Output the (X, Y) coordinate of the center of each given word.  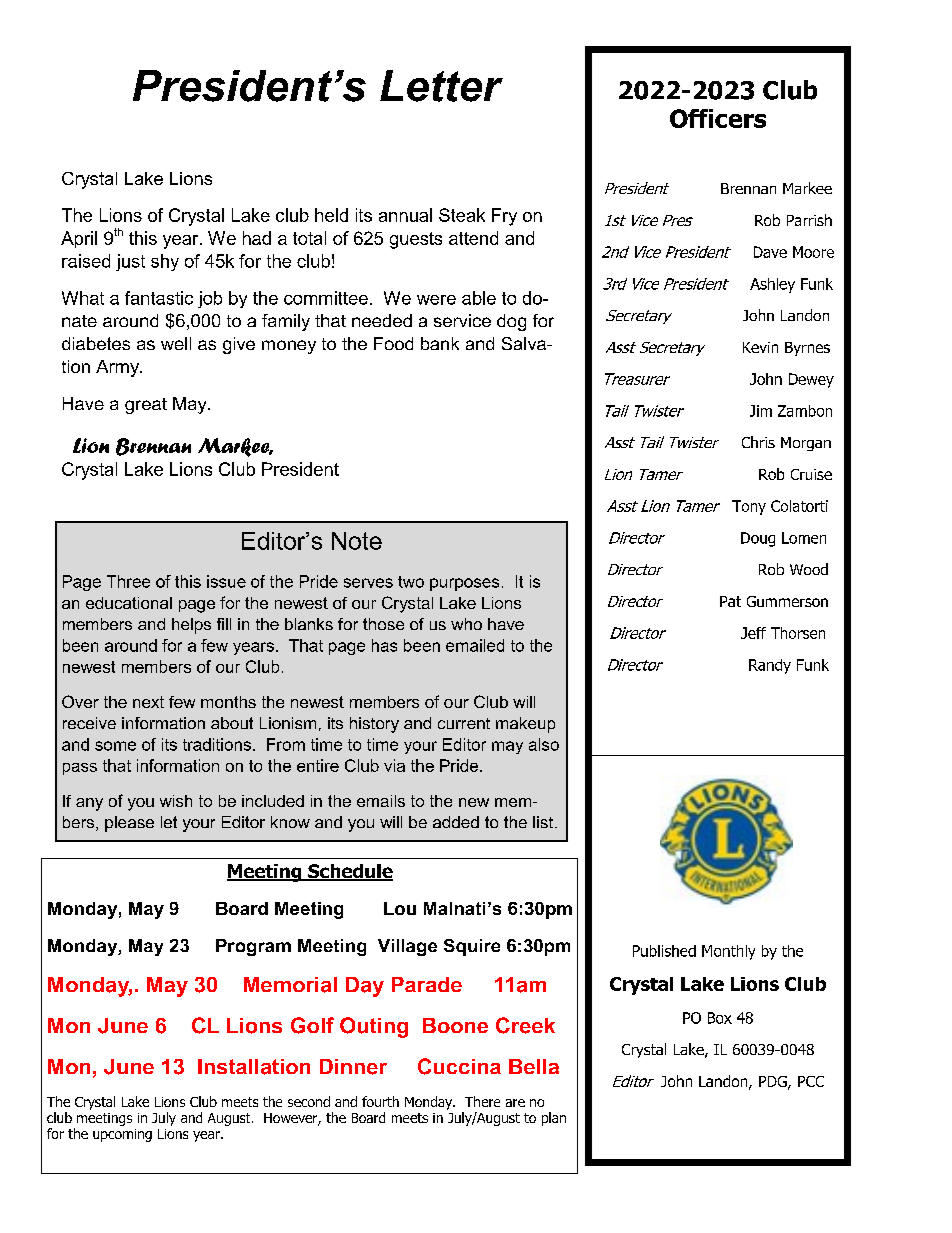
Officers (718, 118)
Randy (770, 666)
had (257, 238)
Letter (441, 86)
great (146, 406)
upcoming (122, 1135)
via (394, 765)
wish (176, 801)
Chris (758, 442)
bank (440, 343)
